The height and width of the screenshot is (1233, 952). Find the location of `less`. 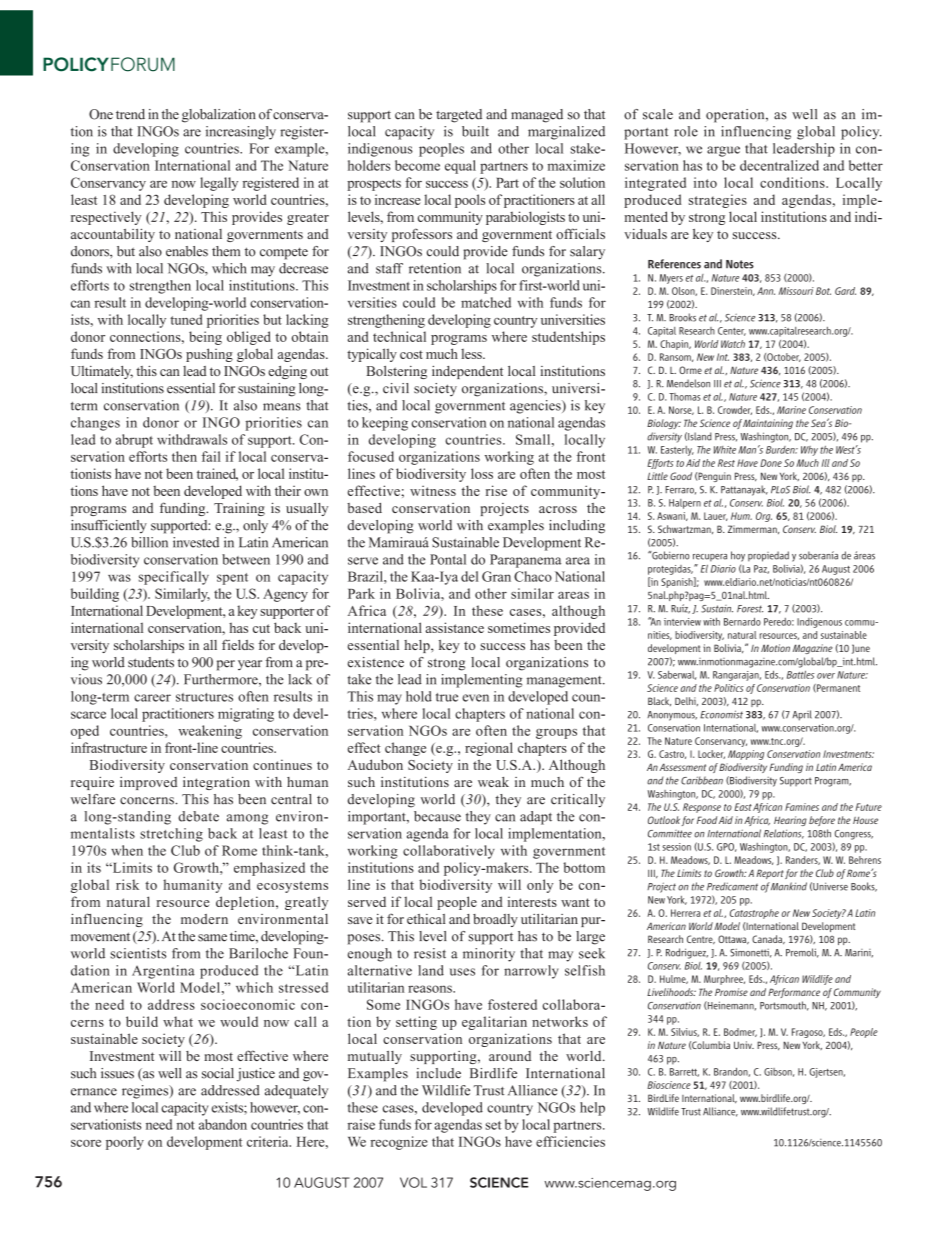

less is located at coordinates (472, 354).
